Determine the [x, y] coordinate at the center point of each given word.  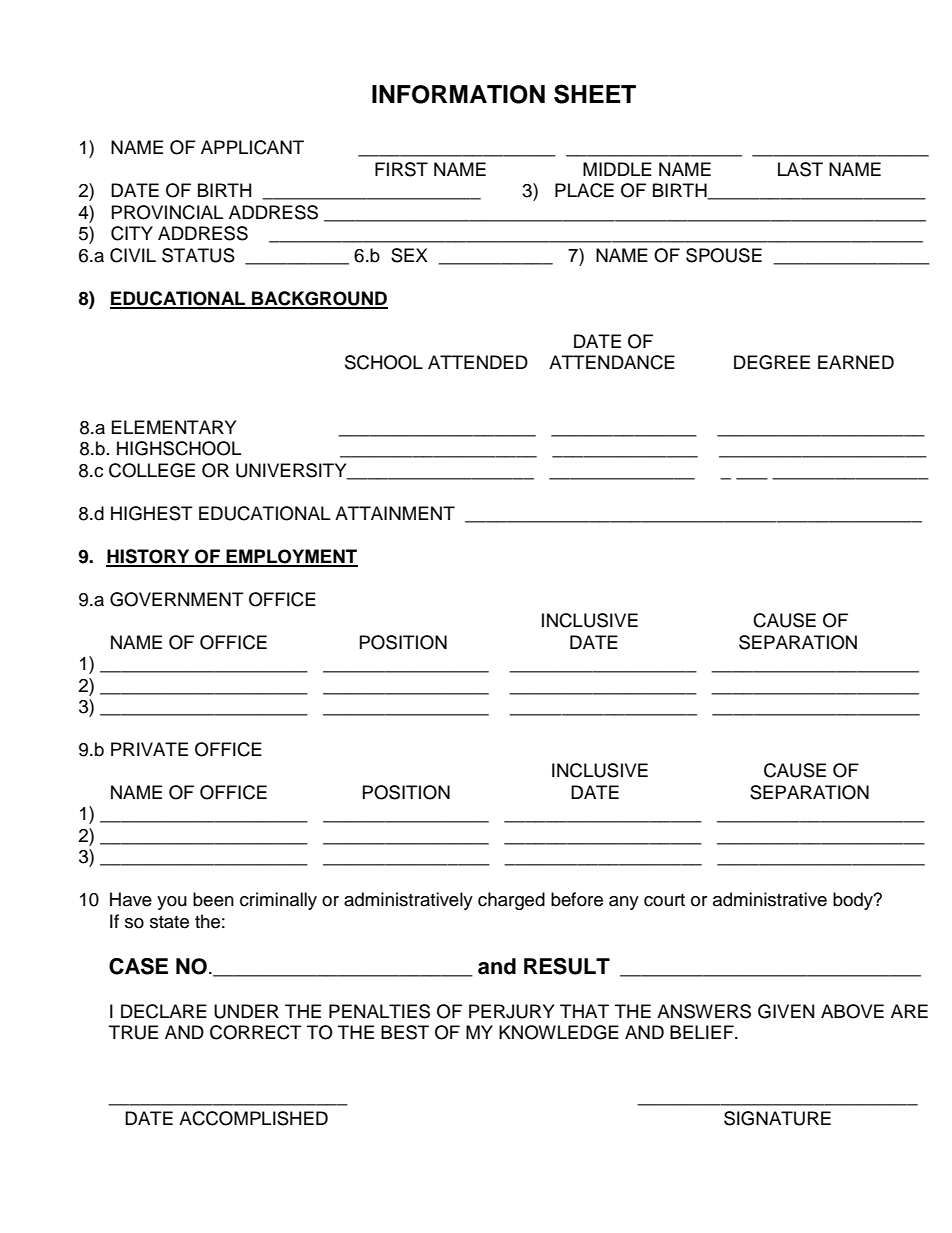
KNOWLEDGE [559, 1032]
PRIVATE [149, 749]
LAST [800, 169]
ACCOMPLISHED [253, 1118]
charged [511, 901]
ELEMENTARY [174, 427]
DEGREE [772, 362]
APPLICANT [252, 147]
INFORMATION [458, 94]
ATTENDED [478, 362]
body [854, 901]
